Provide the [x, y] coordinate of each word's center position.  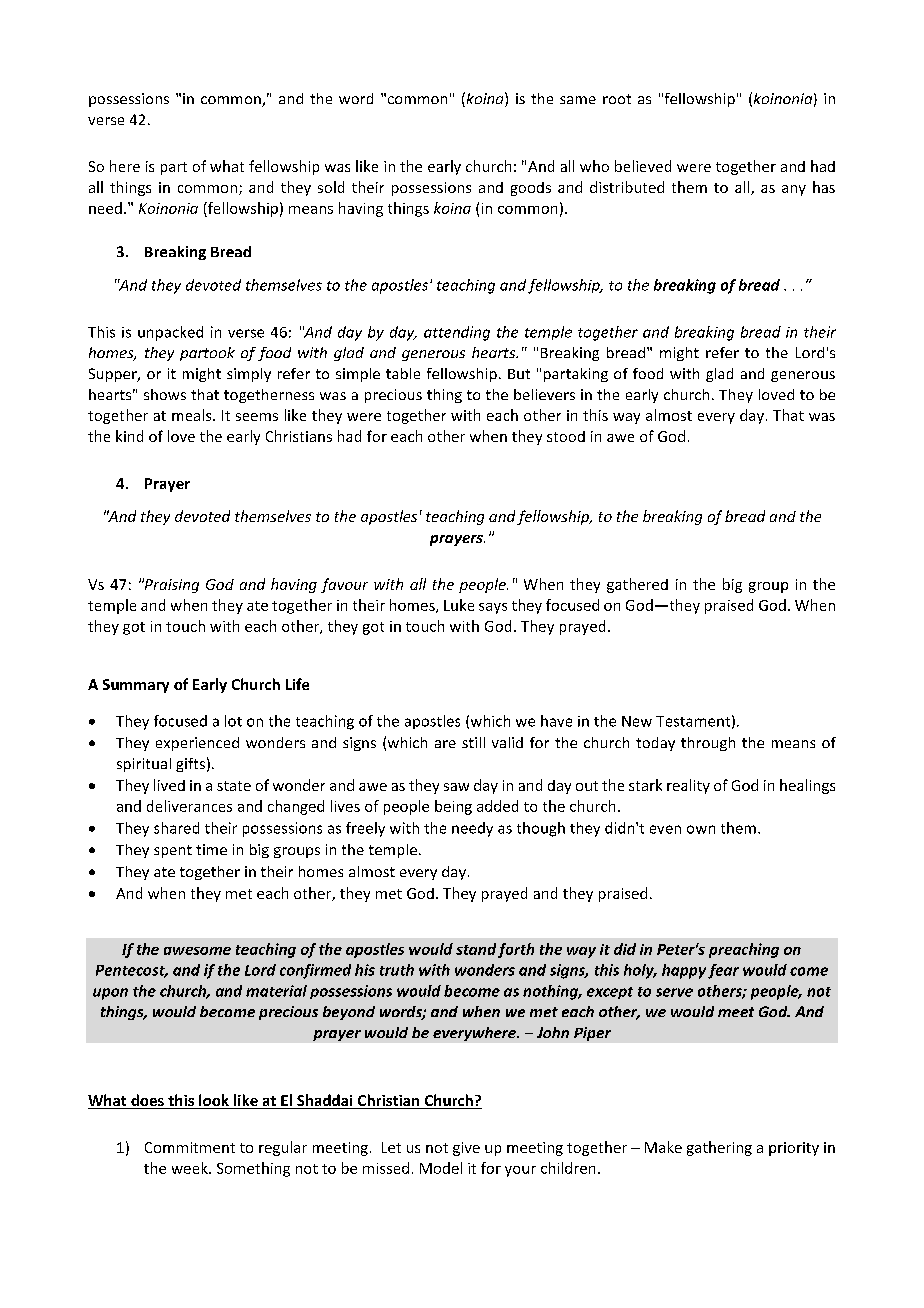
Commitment [190, 1147]
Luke [459, 605]
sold [331, 187]
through [708, 744]
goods [531, 189]
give [466, 1149]
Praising [170, 585]
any [794, 190]
